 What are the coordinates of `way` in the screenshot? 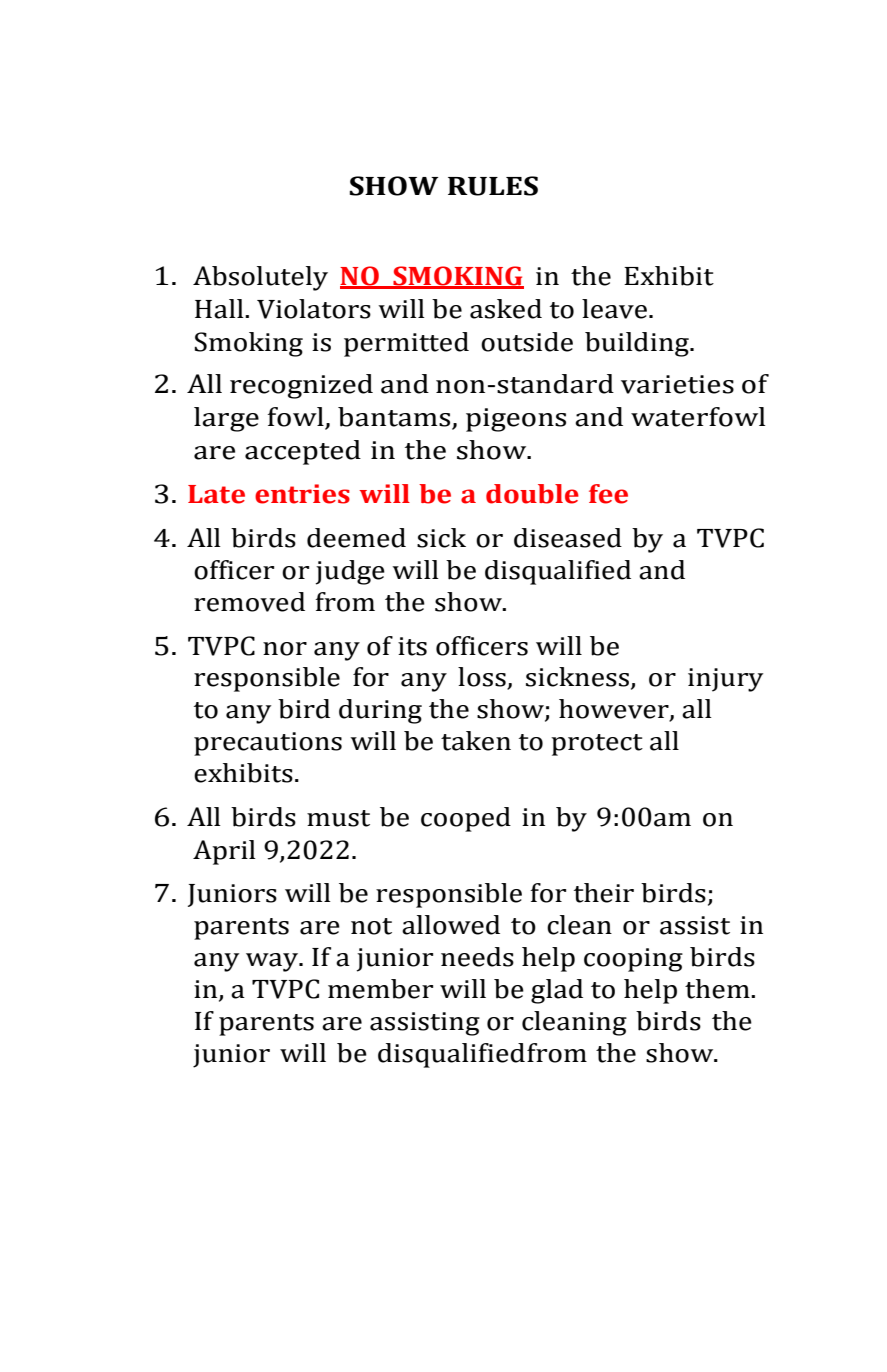 It's located at (273, 962).
